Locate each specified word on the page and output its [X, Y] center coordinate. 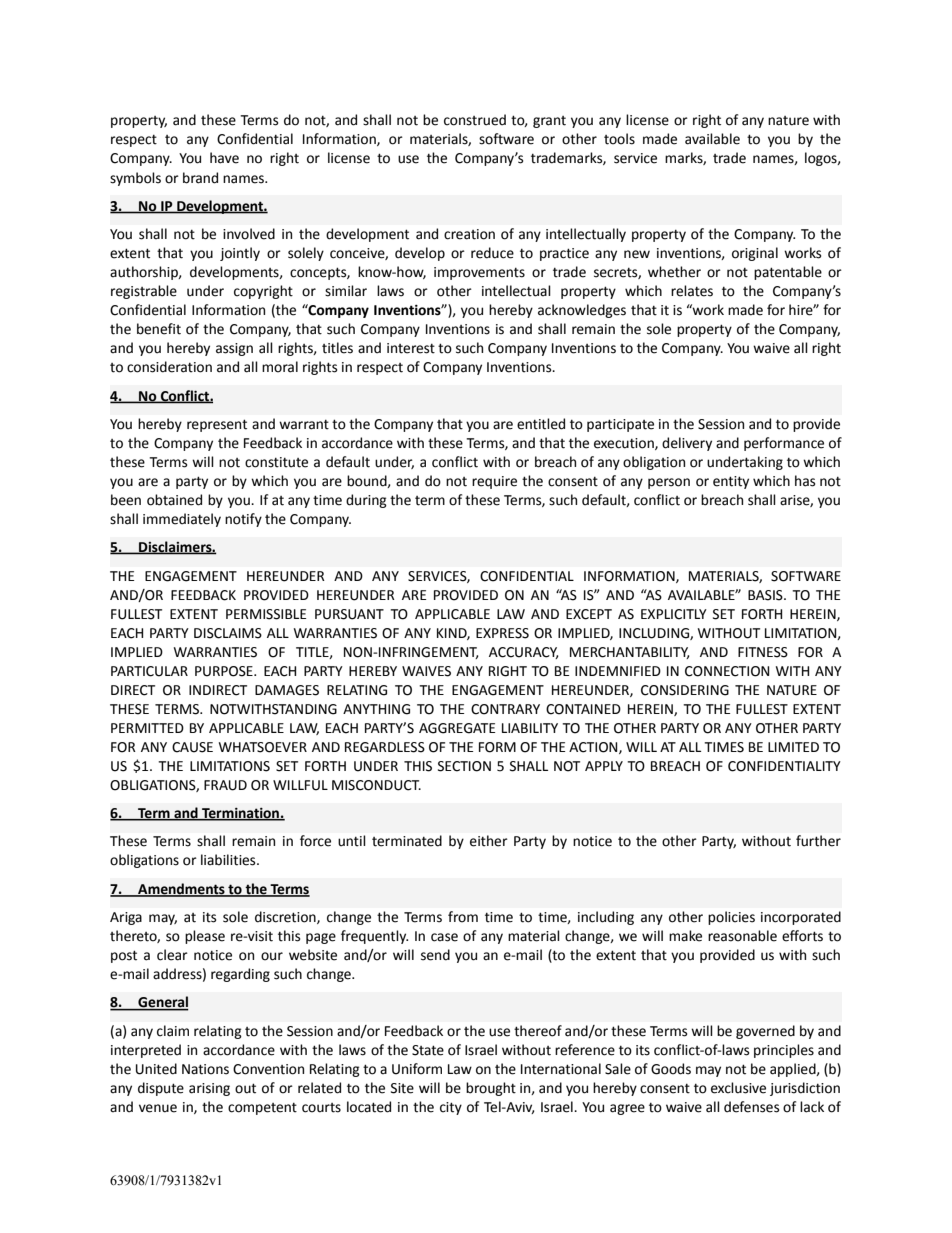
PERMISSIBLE [266, 614]
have [224, 158]
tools [619, 139]
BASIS [766, 595]
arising [209, 1089]
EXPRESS [502, 633]
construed [475, 120]
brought [491, 1089]
